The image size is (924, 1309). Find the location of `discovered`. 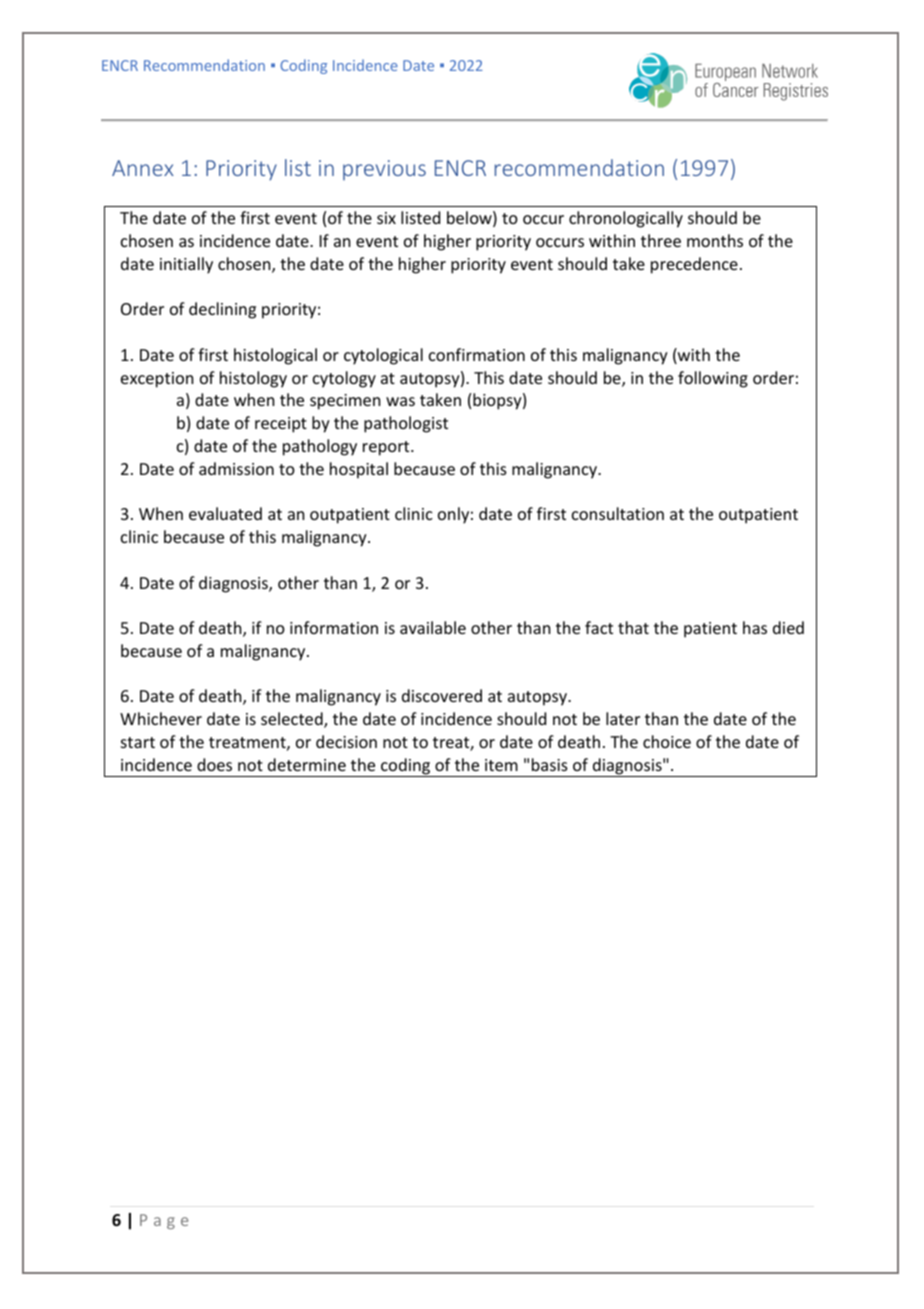

discovered is located at coordinates (442, 695).
